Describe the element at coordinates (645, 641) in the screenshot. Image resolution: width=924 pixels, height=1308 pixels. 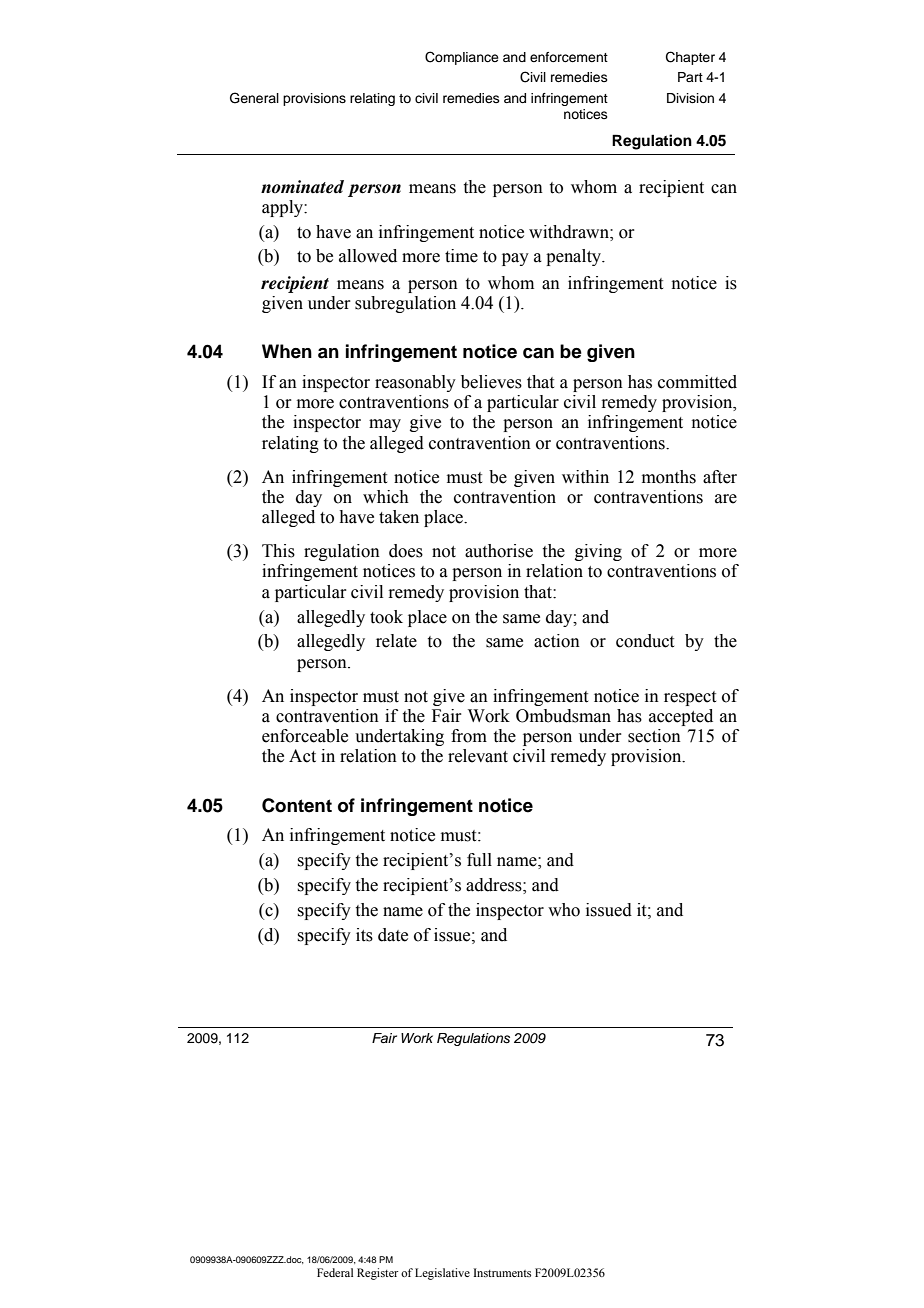
I see `conduct` at that location.
